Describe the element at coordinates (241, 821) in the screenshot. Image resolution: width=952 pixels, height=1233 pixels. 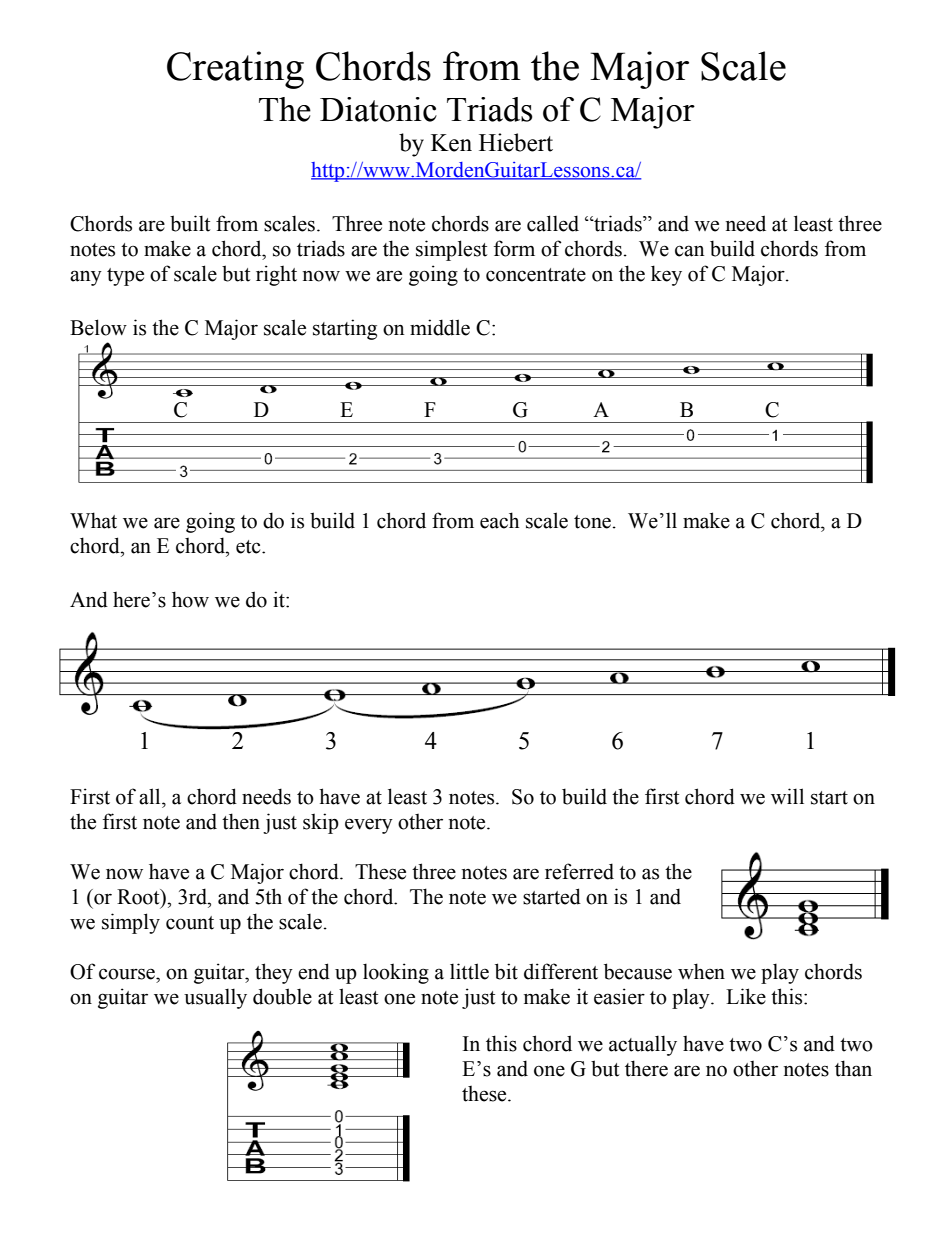
I see `then` at that location.
